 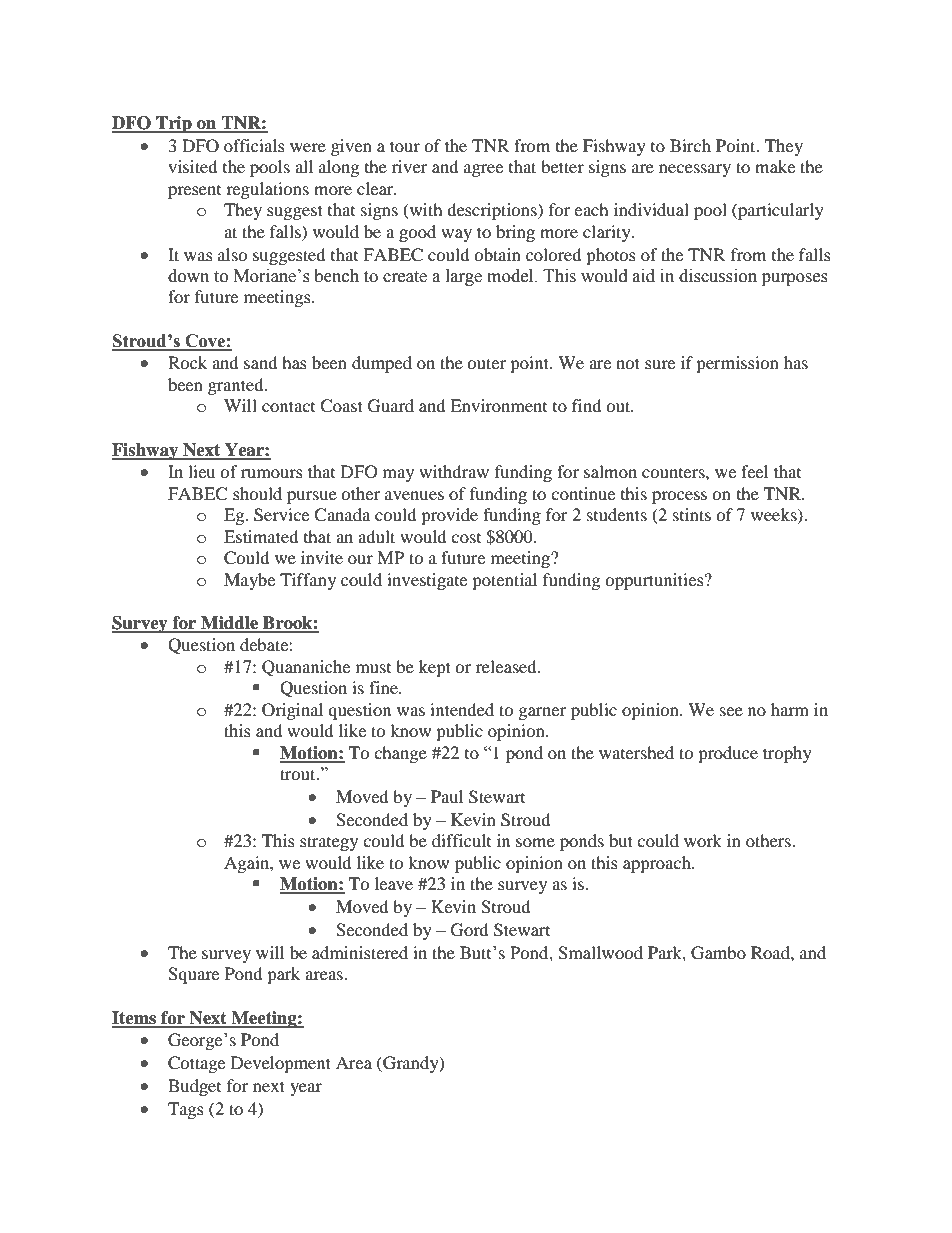 I want to click on Development, so click(x=281, y=1064).
